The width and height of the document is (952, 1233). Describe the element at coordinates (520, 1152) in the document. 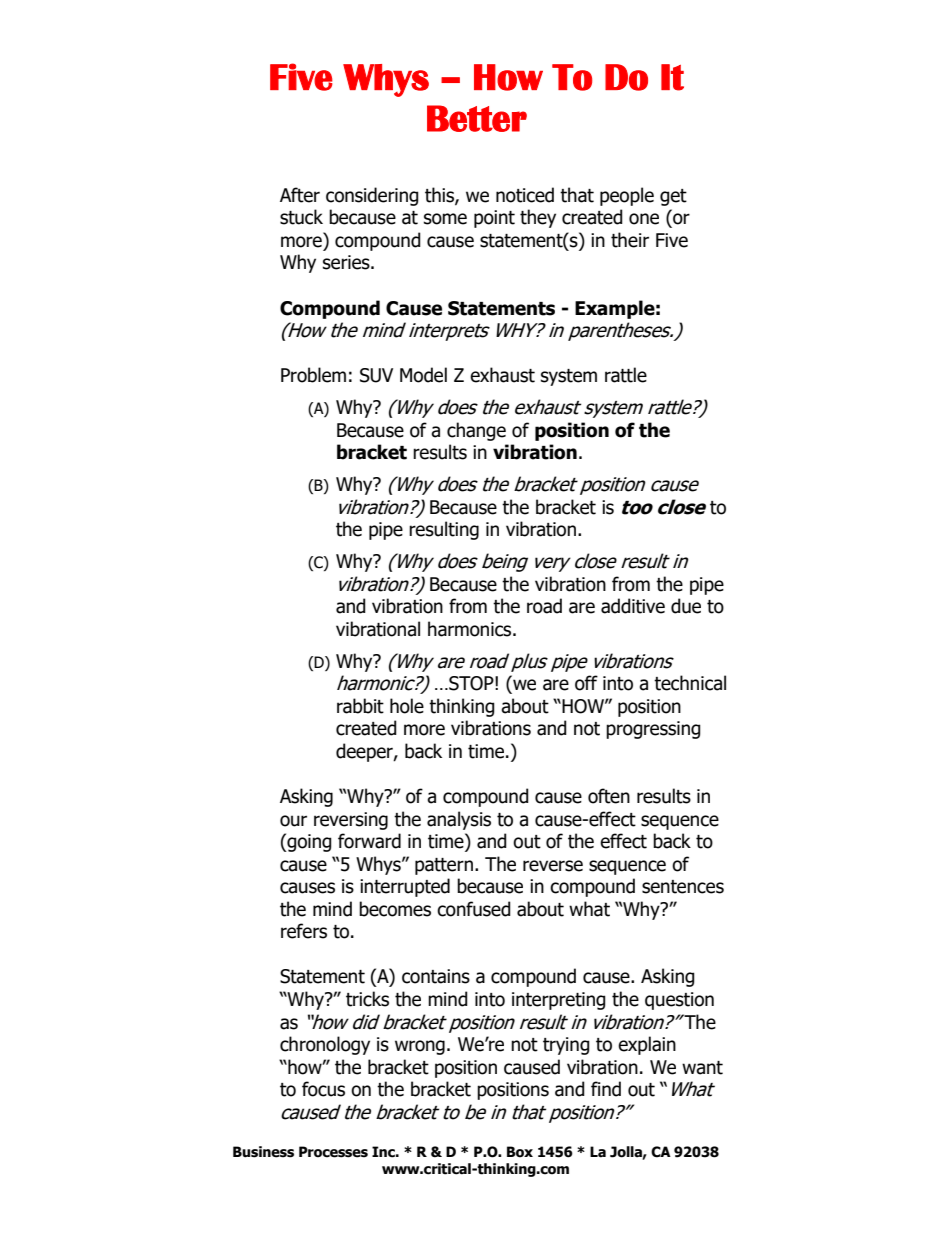

I see `Box` at that location.
